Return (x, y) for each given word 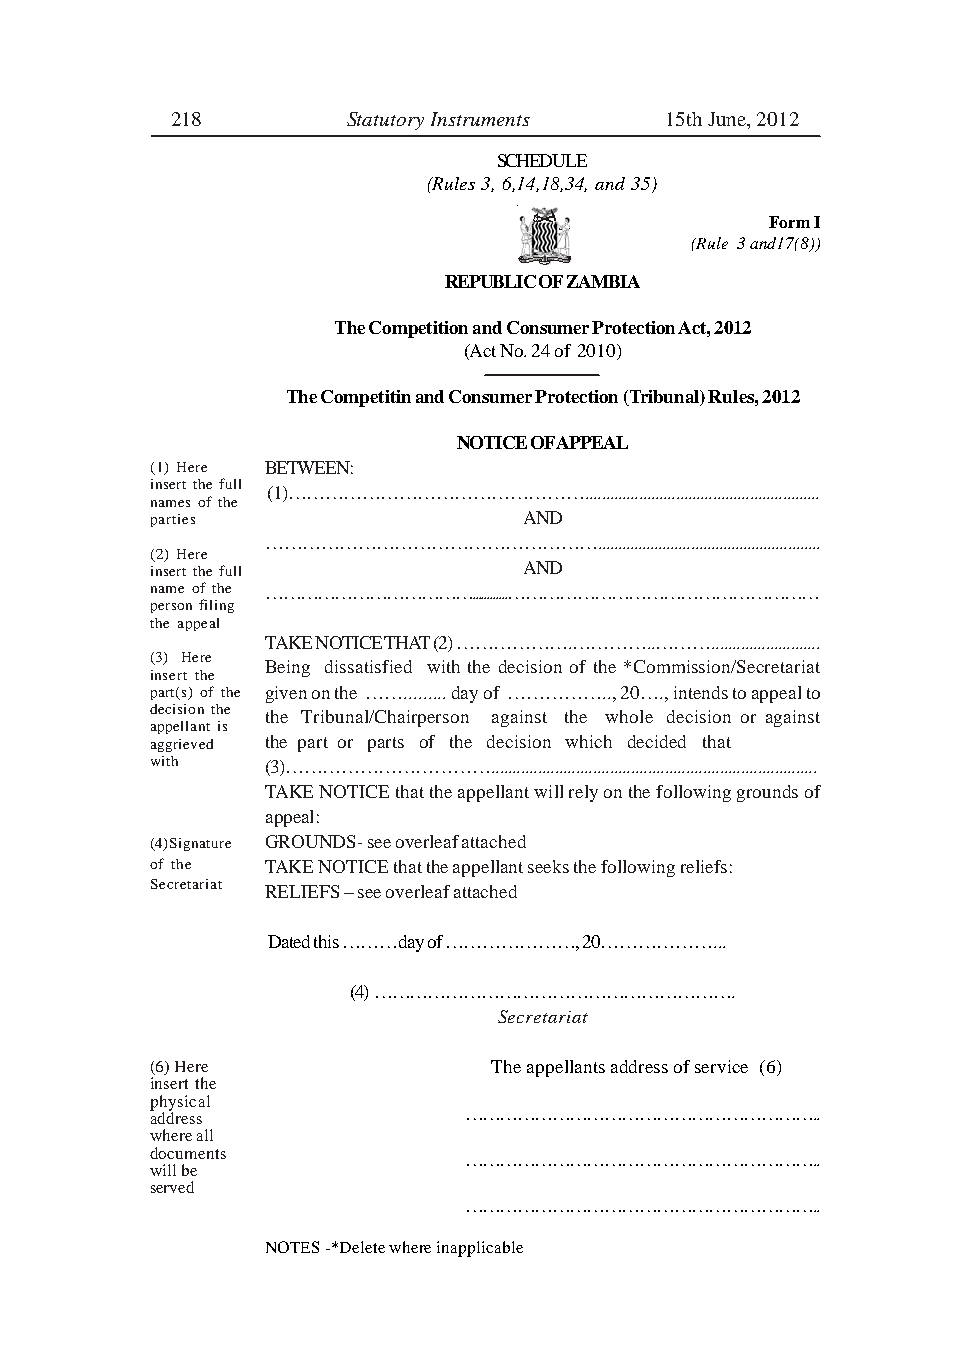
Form (789, 222)
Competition (418, 329)
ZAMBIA (603, 281)
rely (583, 793)
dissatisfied (368, 666)
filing (216, 606)
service (721, 1066)
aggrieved (182, 745)
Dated (289, 941)
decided (657, 741)
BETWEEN (309, 467)
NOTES (292, 1247)
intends (701, 692)
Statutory (385, 121)
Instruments (480, 119)
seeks (548, 866)
